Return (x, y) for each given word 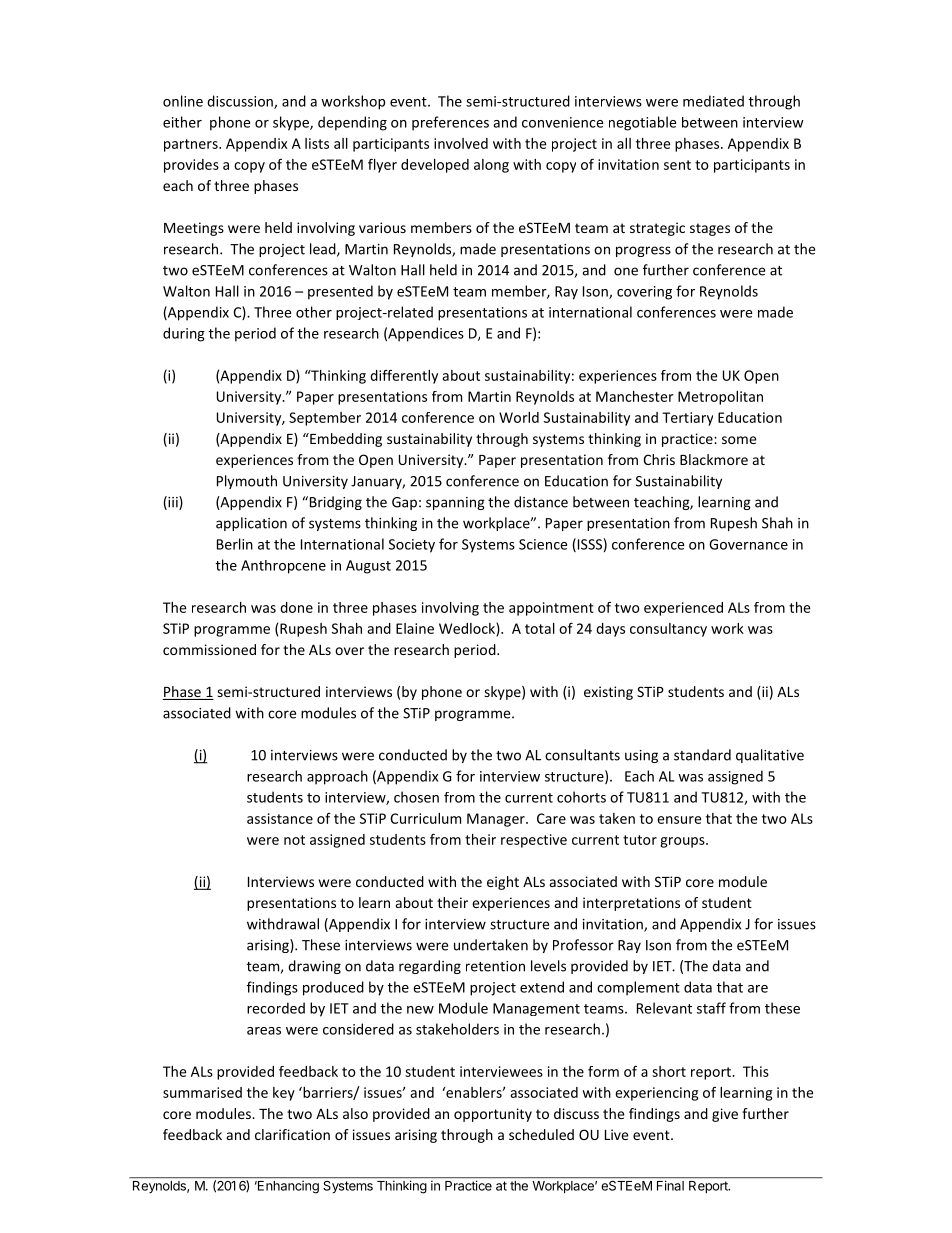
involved (461, 143)
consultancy (668, 630)
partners (192, 145)
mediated (713, 101)
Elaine (415, 628)
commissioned (209, 649)
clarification (292, 1134)
